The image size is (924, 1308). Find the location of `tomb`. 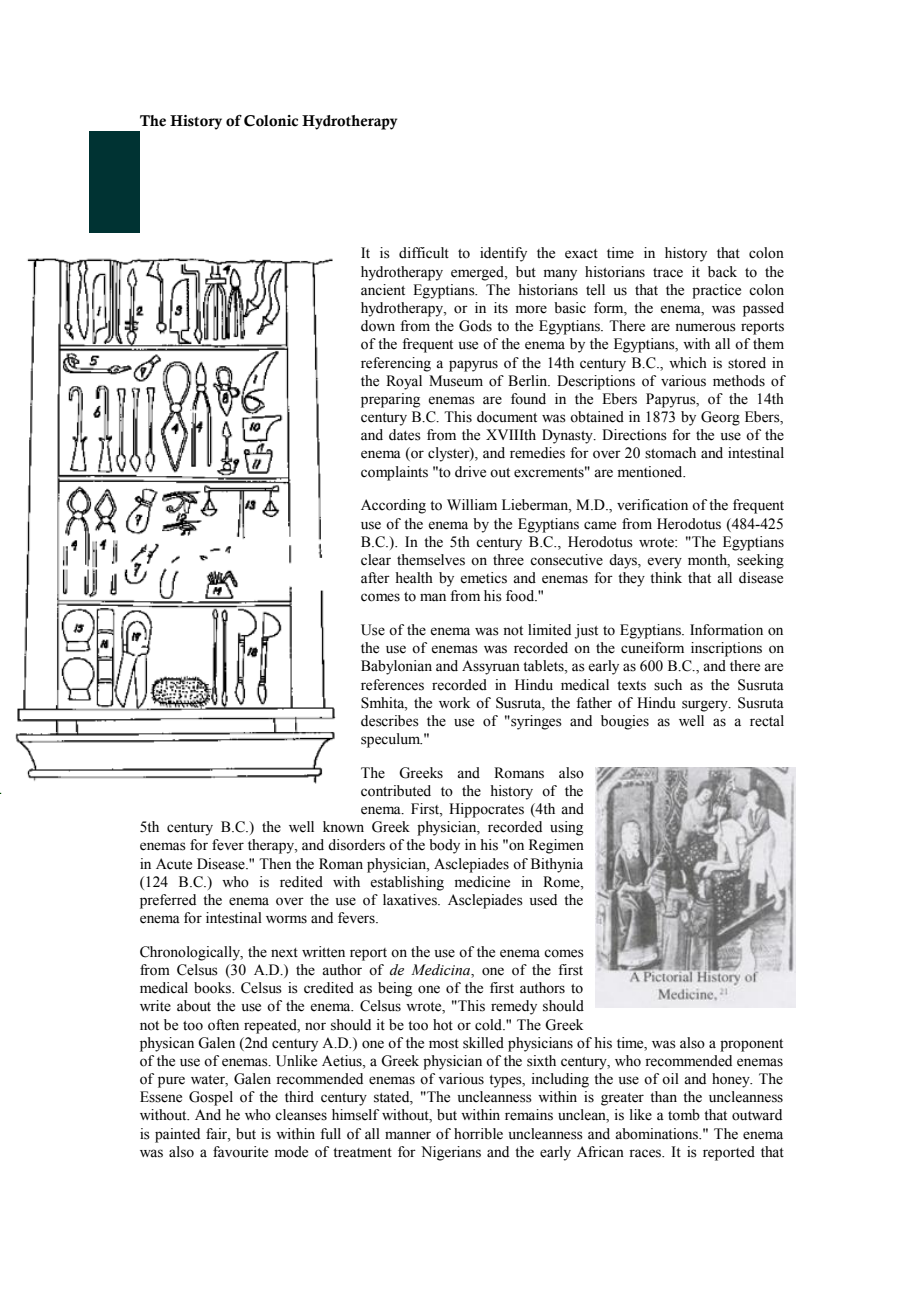

tomb is located at coordinates (684, 1115).
